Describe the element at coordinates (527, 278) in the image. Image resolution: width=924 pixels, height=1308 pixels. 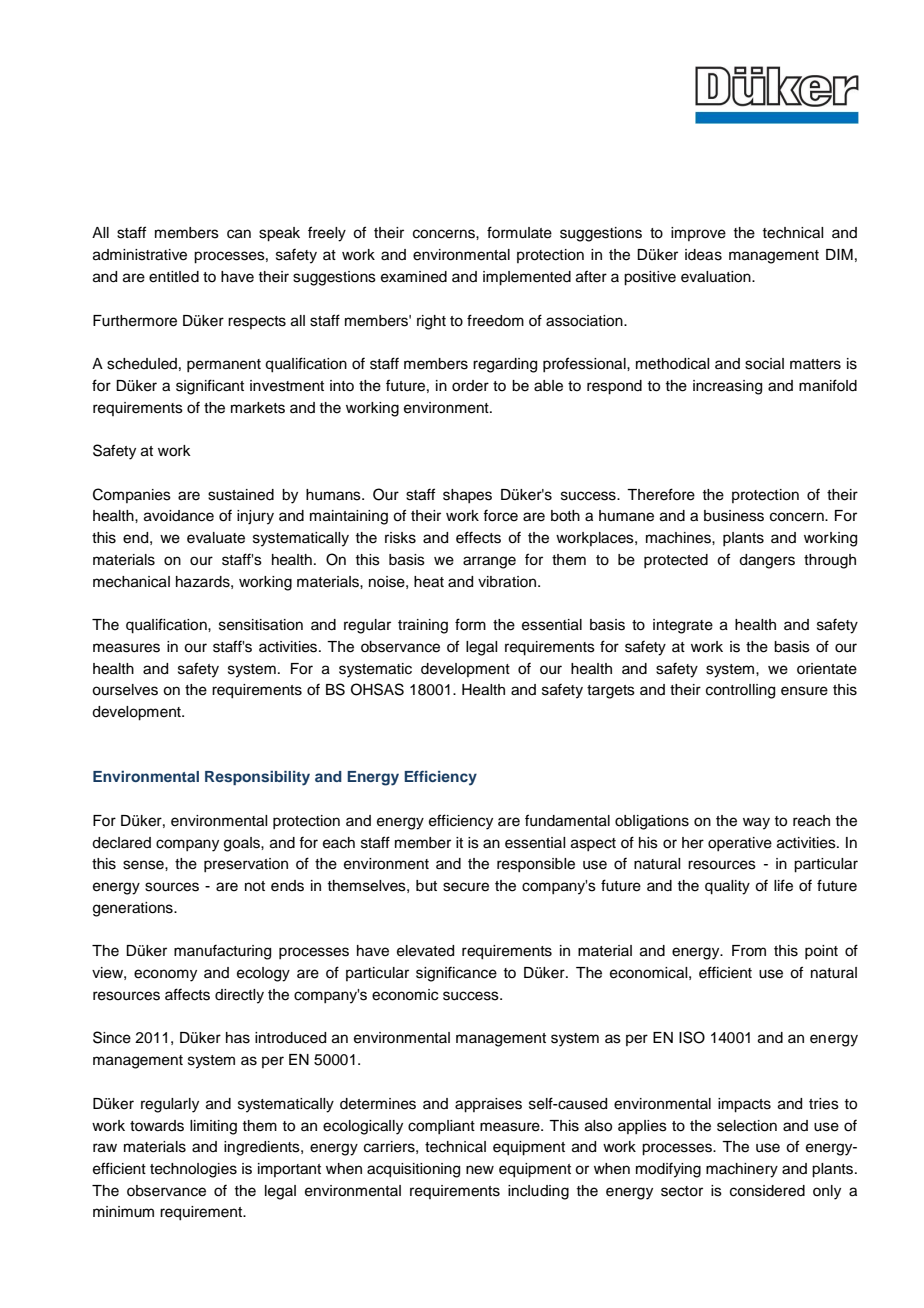
I see `implemented` at that location.
